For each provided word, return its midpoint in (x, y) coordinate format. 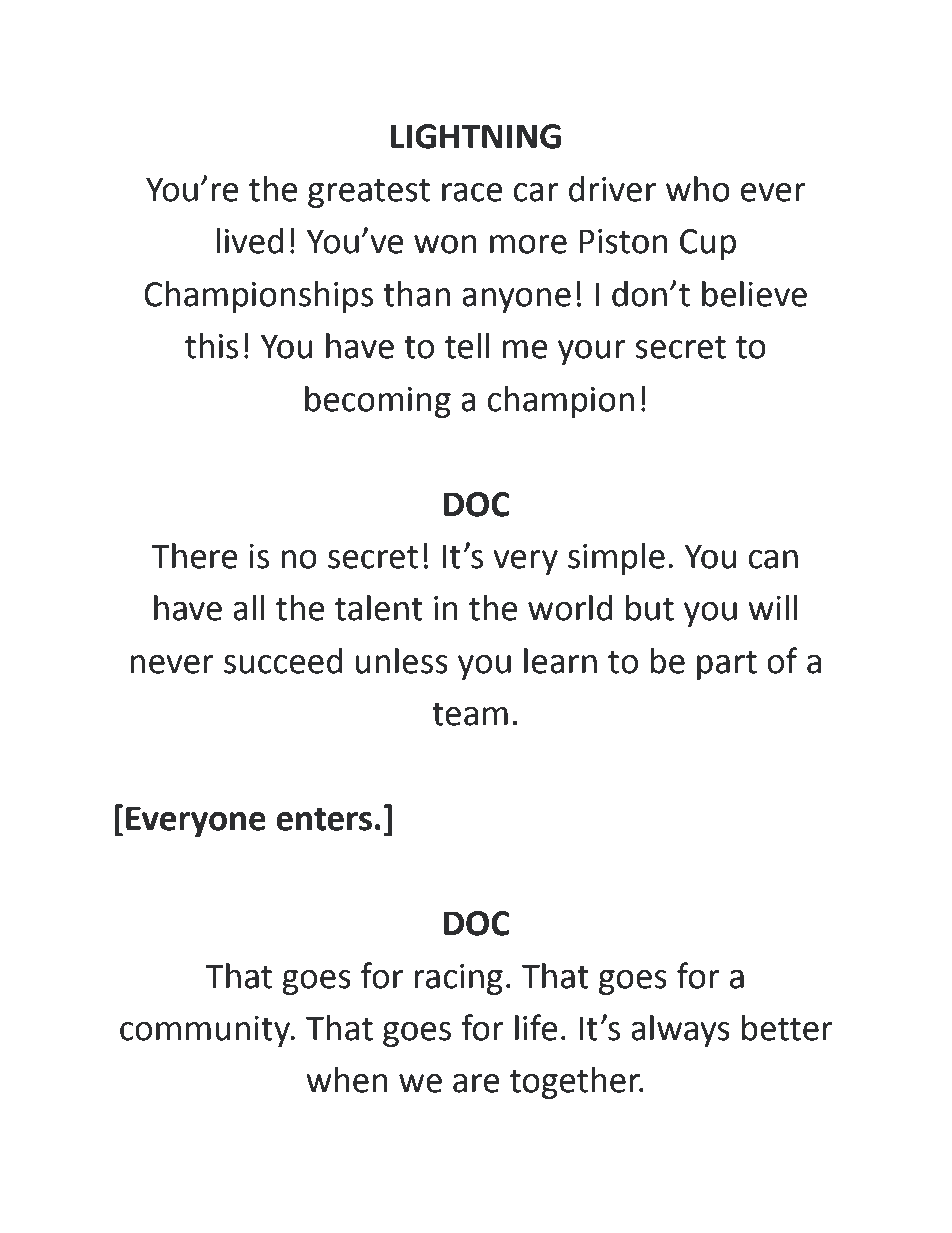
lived (250, 241)
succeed (283, 661)
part (727, 665)
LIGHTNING (476, 136)
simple (616, 559)
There (194, 556)
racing (458, 979)
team (470, 714)
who (698, 189)
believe (754, 294)
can (773, 559)
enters (324, 819)
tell (467, 346)
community (206, 1031)
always (680, 1031)
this (211, 346)
